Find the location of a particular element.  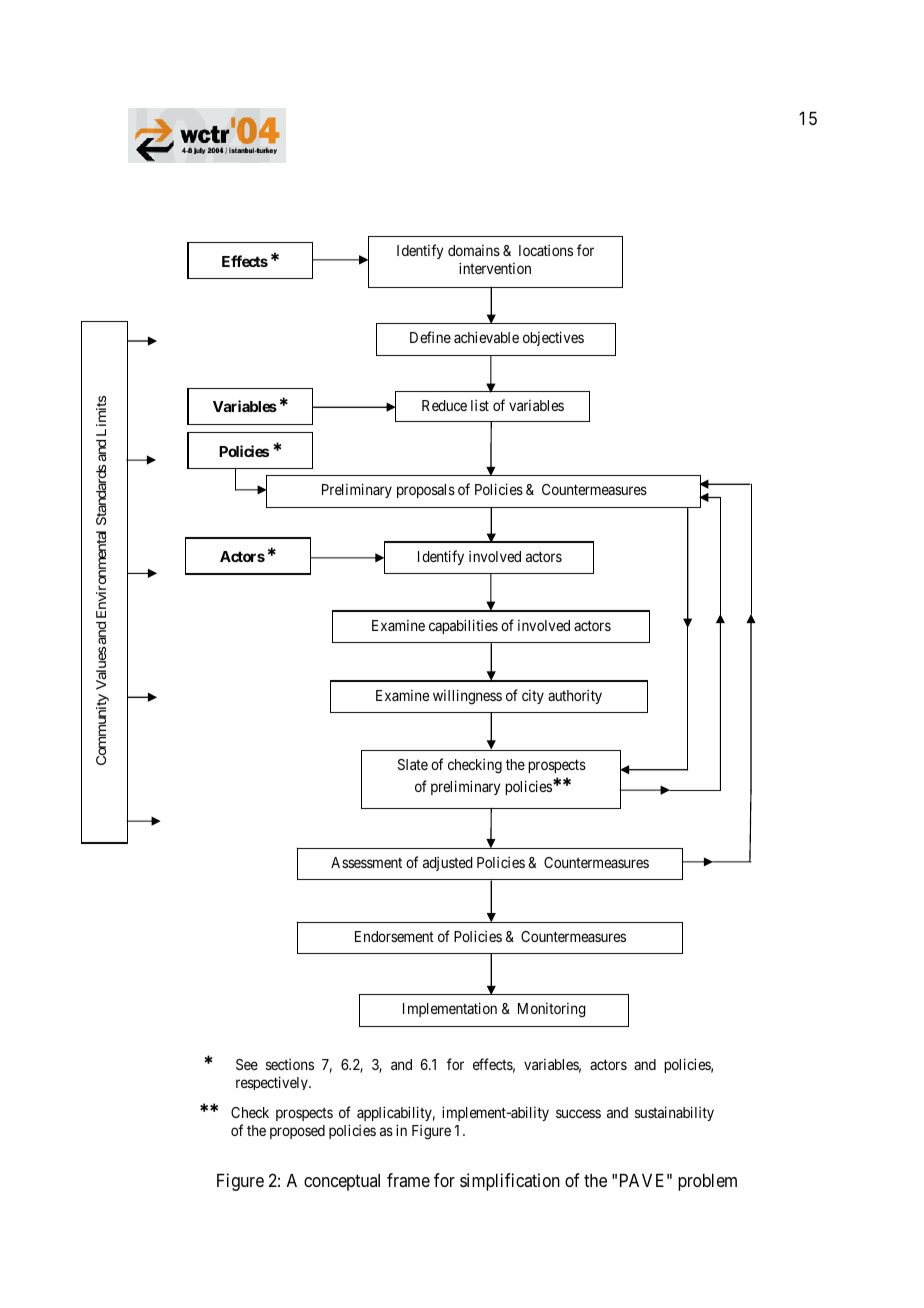

domains is located at coordinates (474, 250).
